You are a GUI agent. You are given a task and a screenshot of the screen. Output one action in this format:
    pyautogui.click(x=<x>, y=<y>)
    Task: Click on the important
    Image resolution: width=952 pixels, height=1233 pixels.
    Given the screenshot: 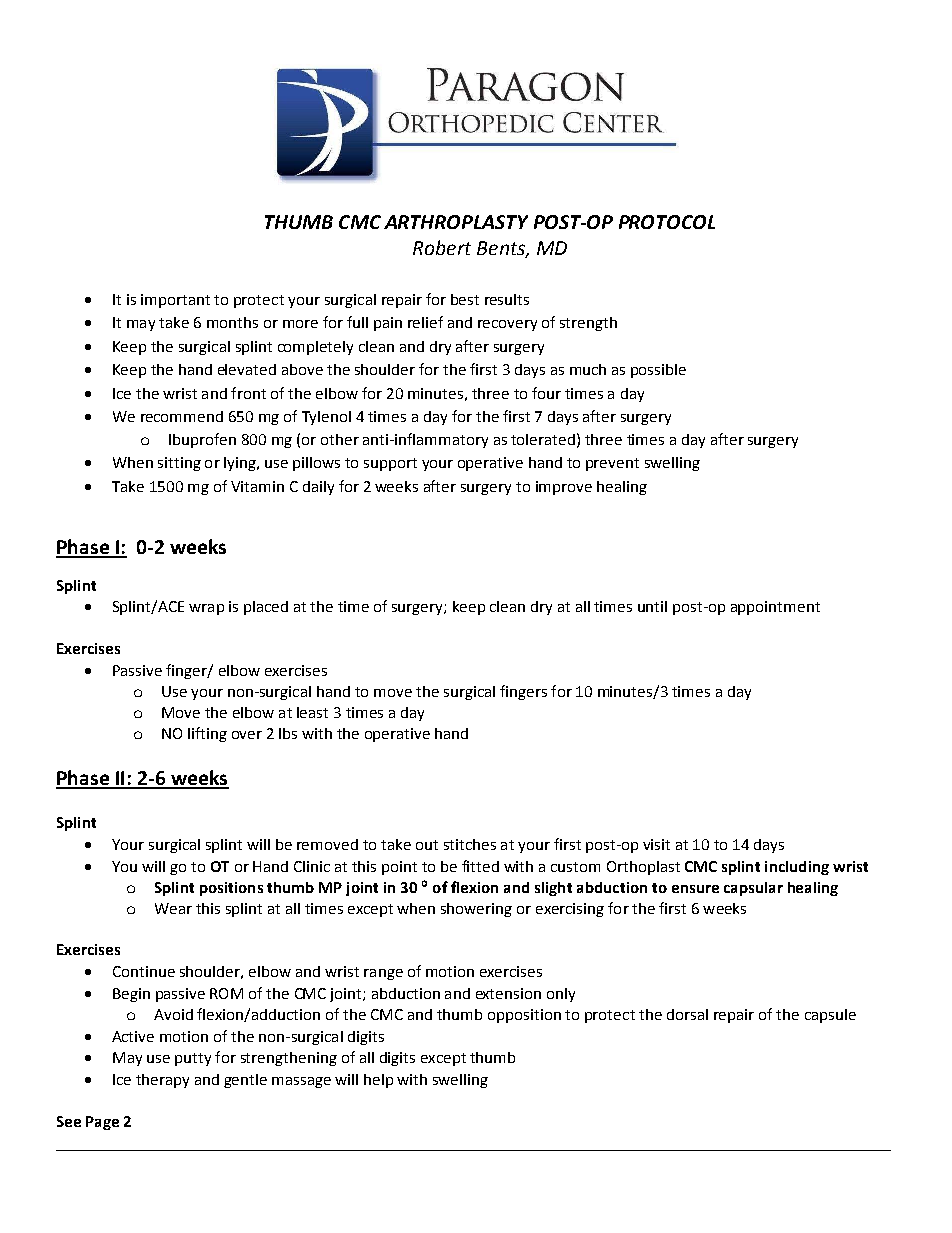 What is the action you would take?
    pyautogui.click(x=175, y=301)
